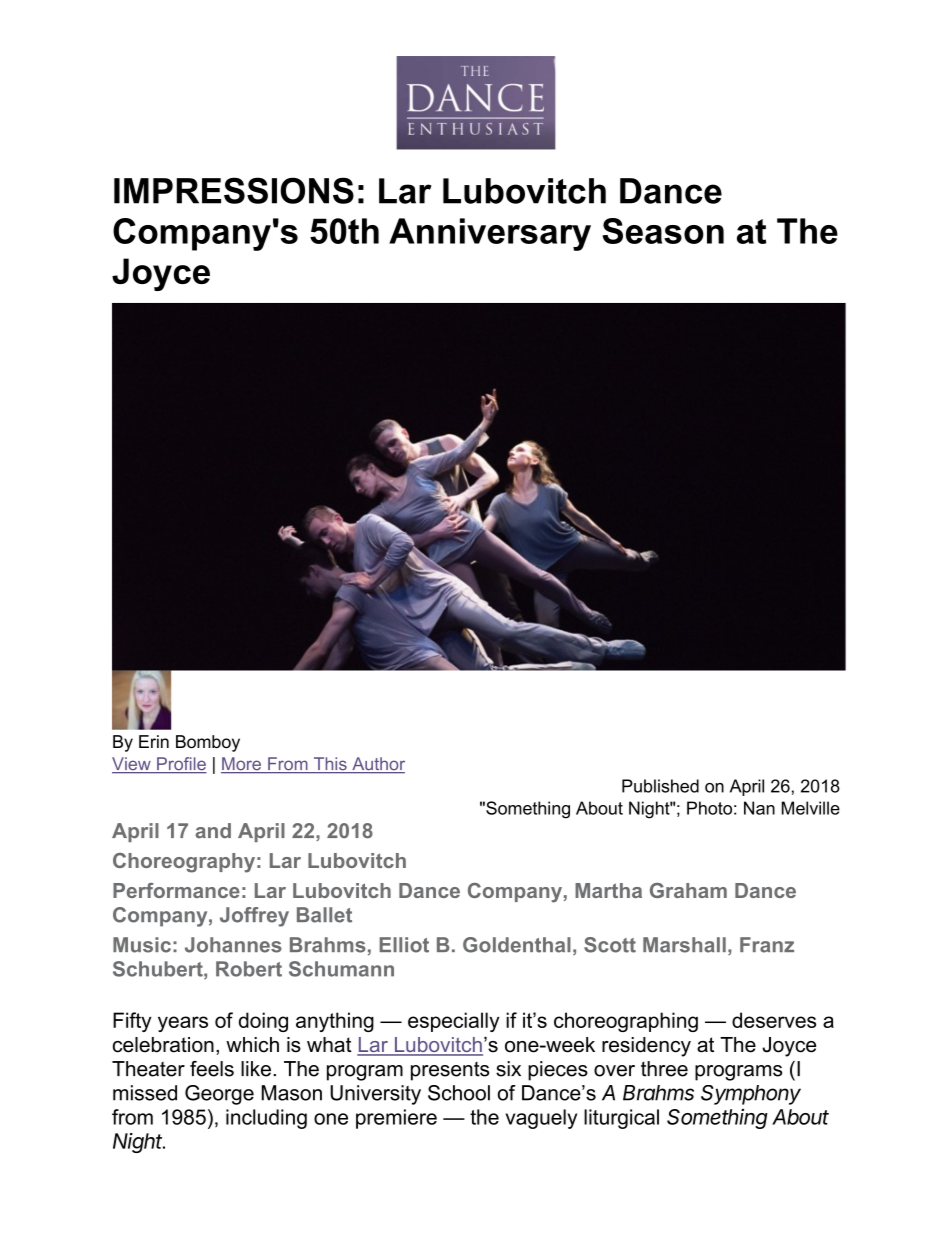 Image resolution: width=952 pixels, height=1233 pixels. Describe the element at coordinates (767, 945) in the document. I see `Franz` at that location.
